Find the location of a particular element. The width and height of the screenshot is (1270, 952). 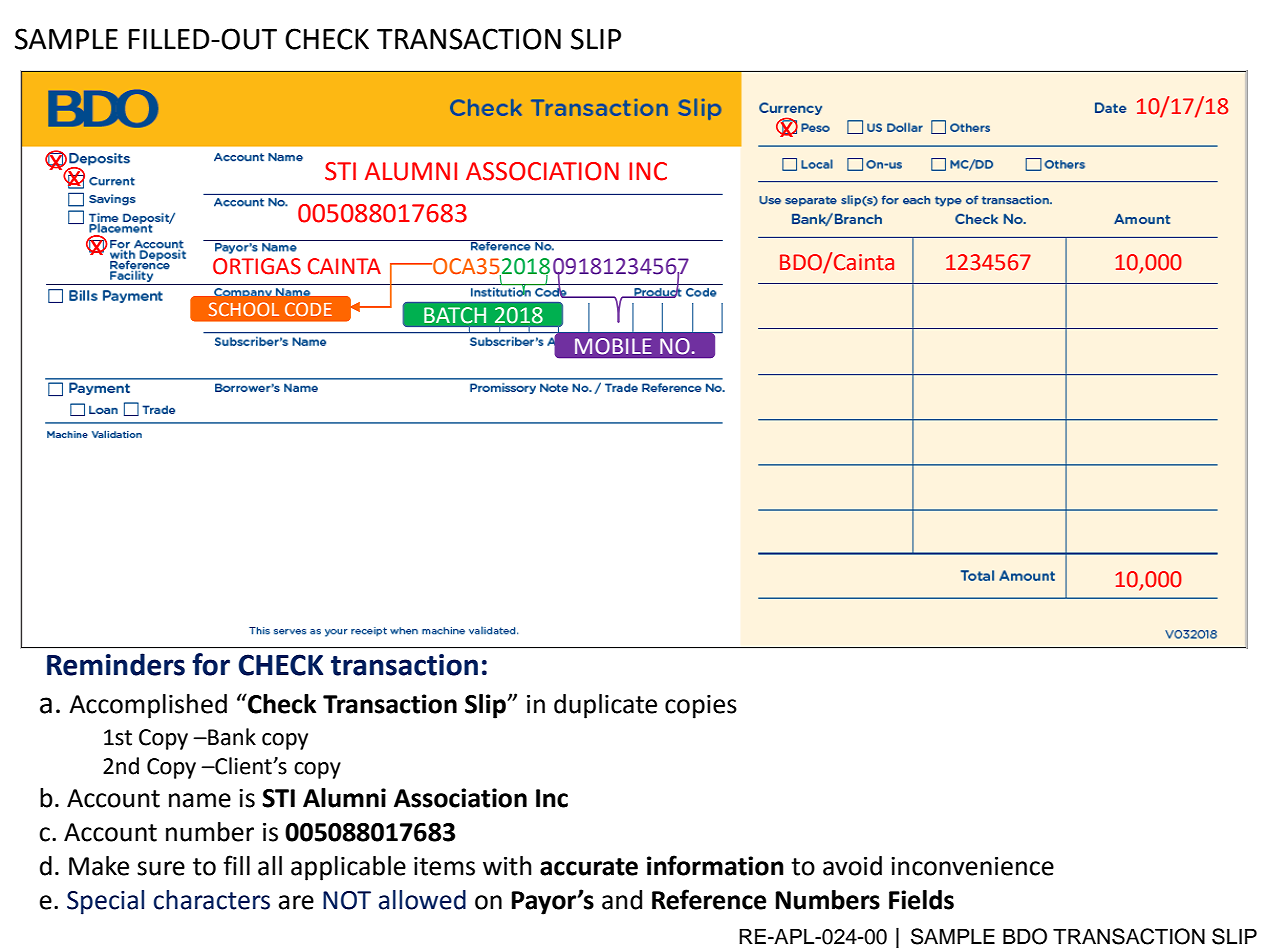

BATCH is located at coordinates (455, 315).
